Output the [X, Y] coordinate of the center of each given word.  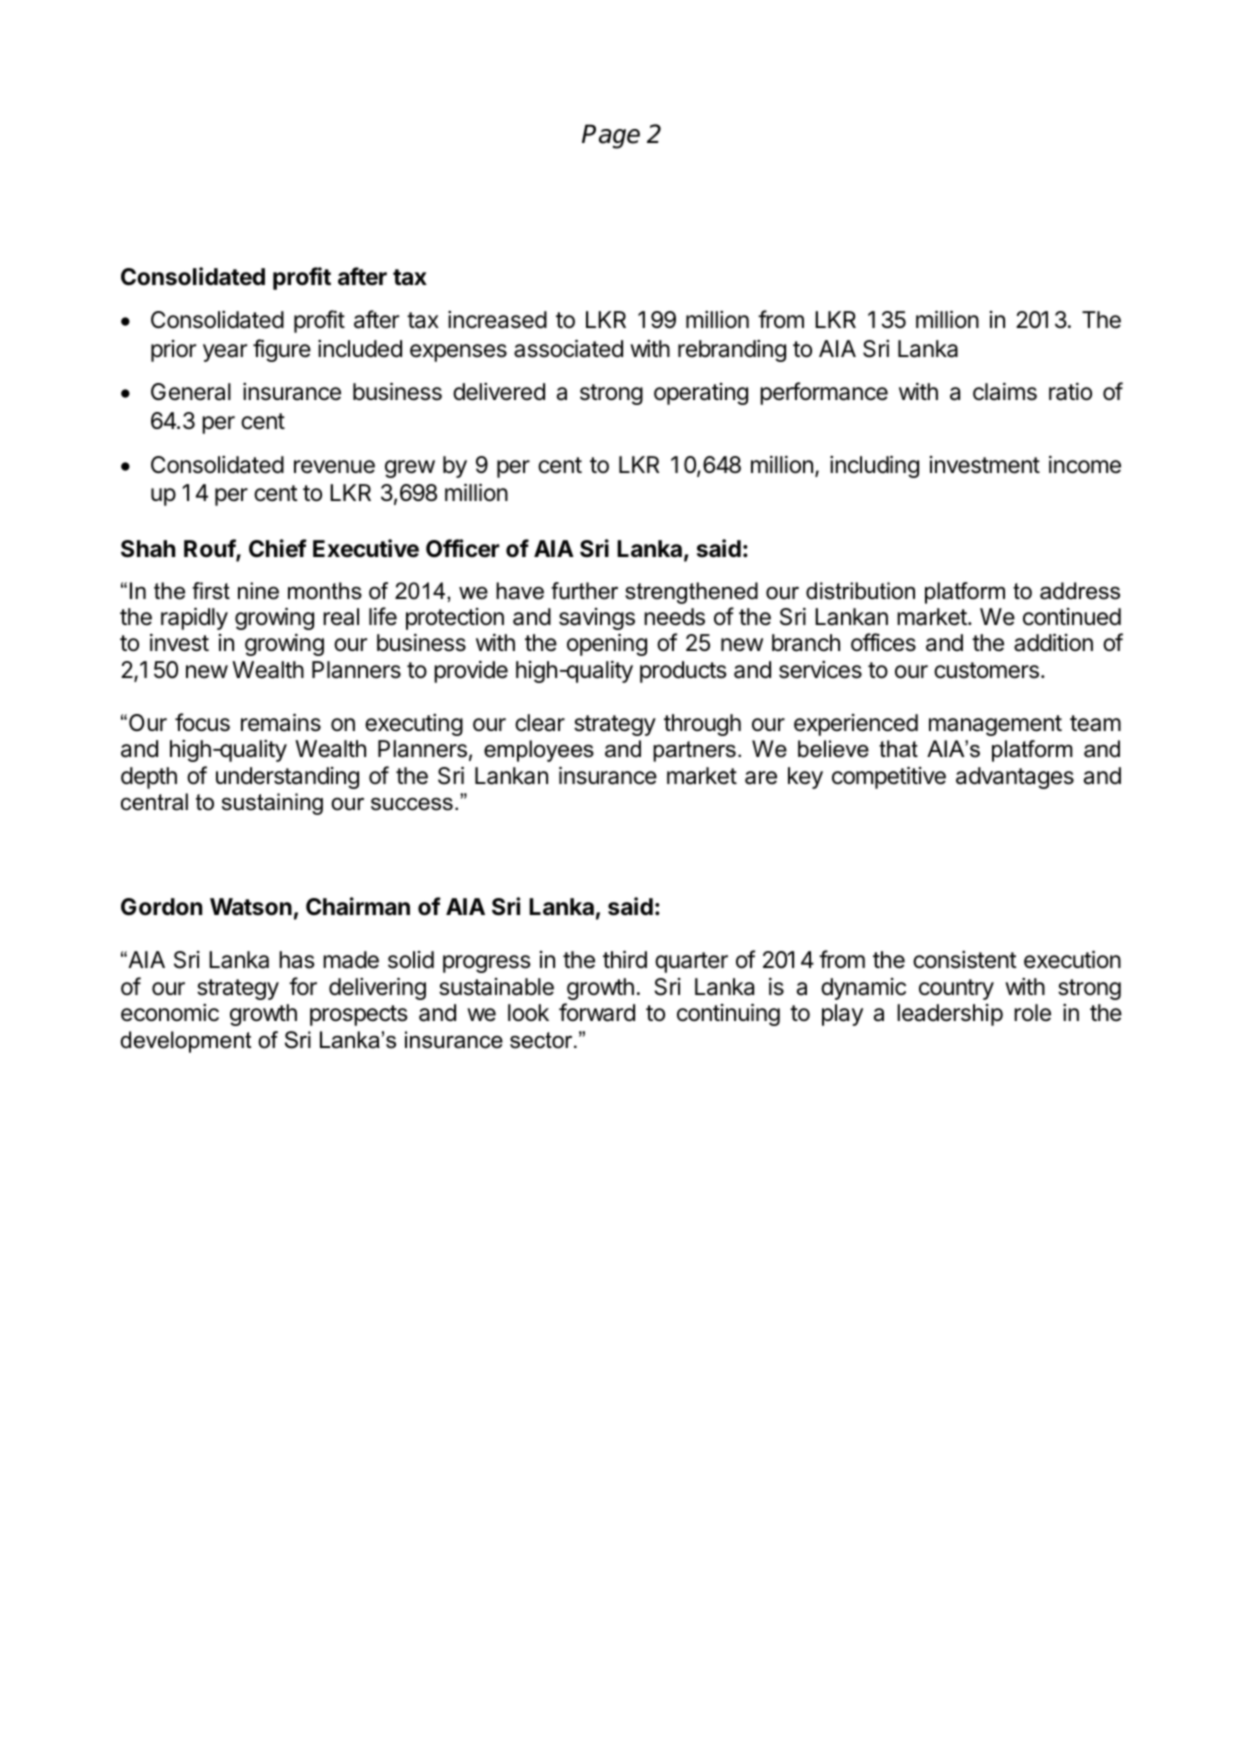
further [584, 591]
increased [497, 320]
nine [258, 591]
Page [611, 136]
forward [597, 1012]
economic [170, 1013]
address [1080, 591]
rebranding [732, 351]
